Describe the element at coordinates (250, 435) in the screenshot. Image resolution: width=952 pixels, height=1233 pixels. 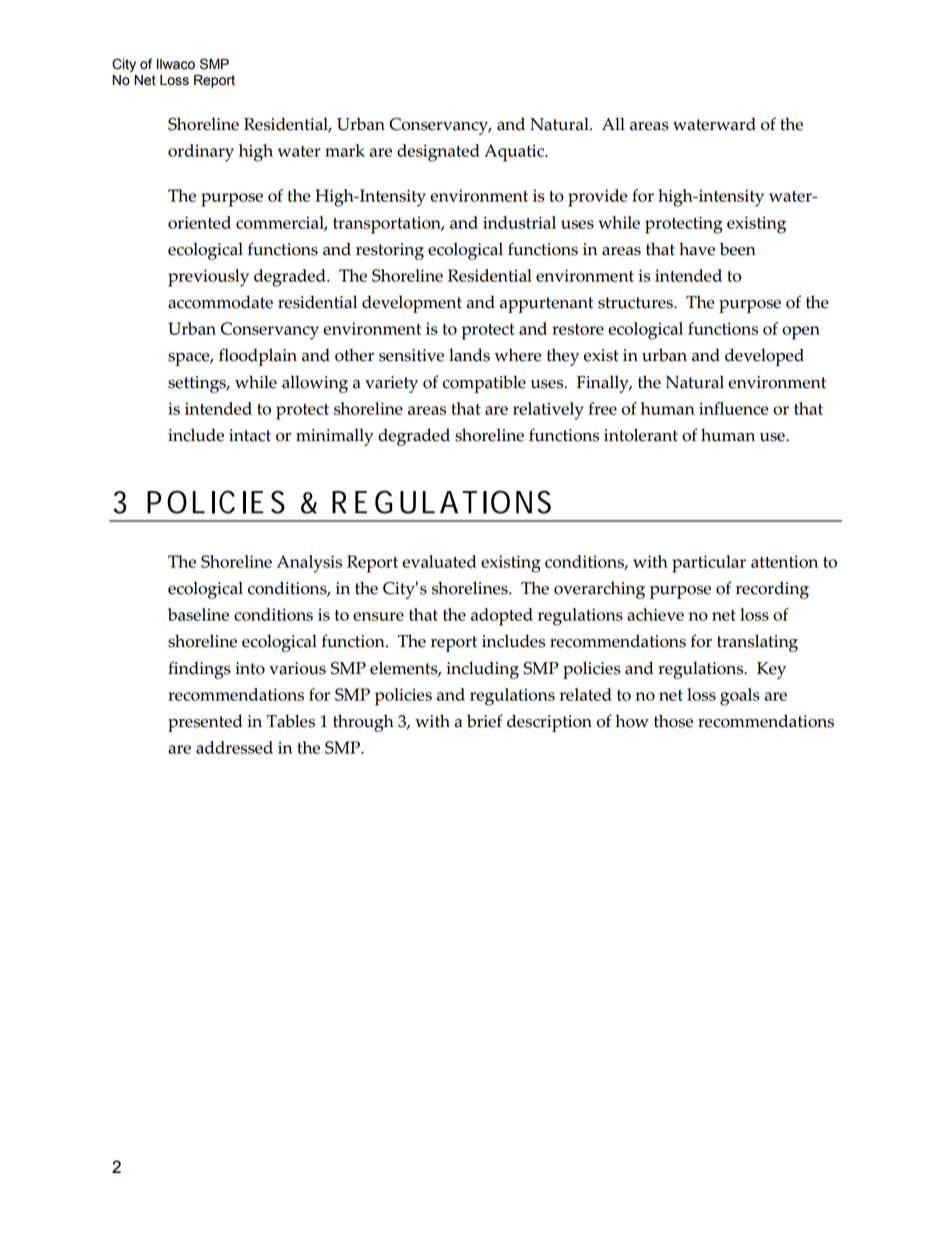
I see `intact` at that location.
